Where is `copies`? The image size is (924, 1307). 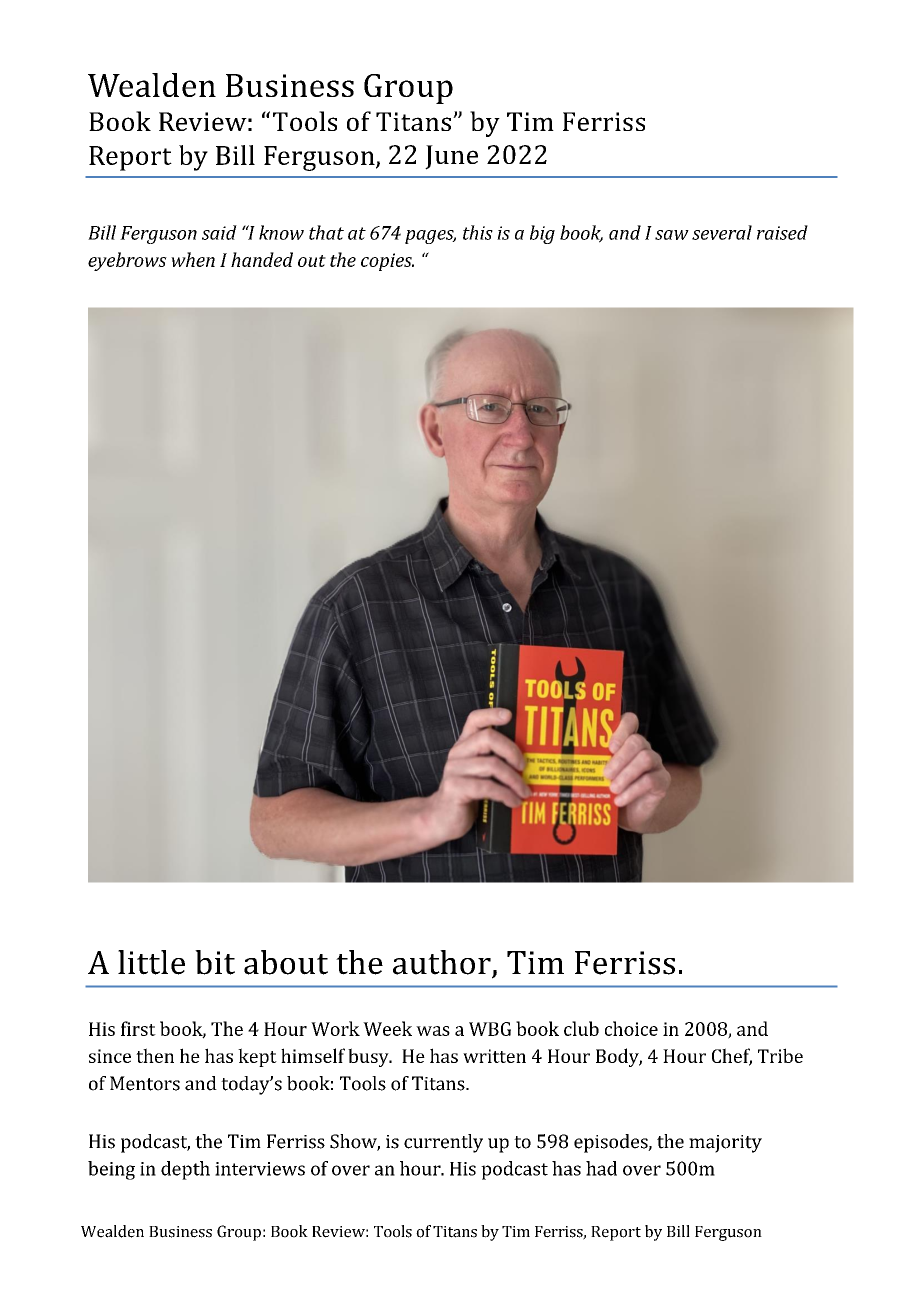
copies is located at coordinates (387, 262).
